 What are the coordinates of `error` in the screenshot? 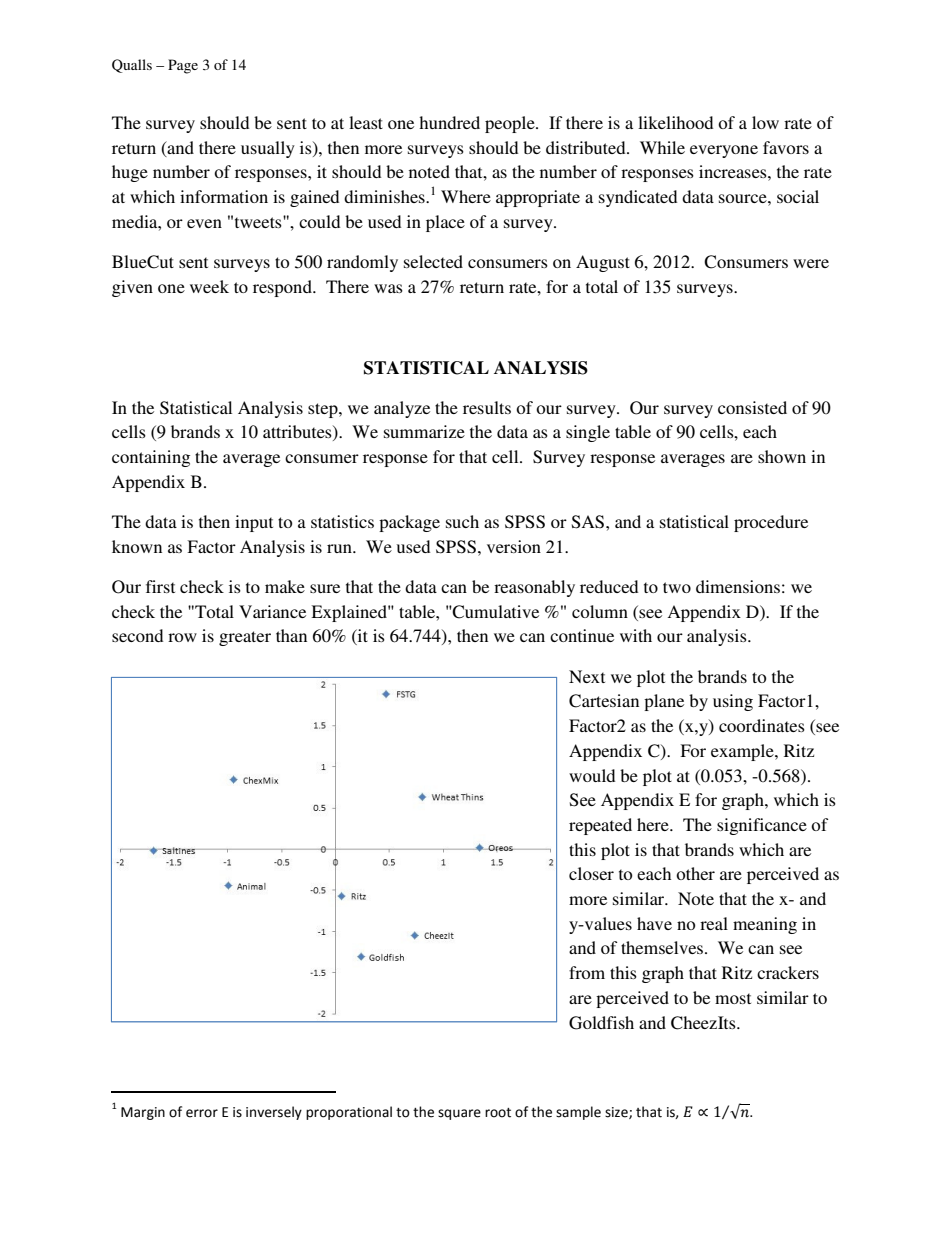 It's located at (202, 1113).
